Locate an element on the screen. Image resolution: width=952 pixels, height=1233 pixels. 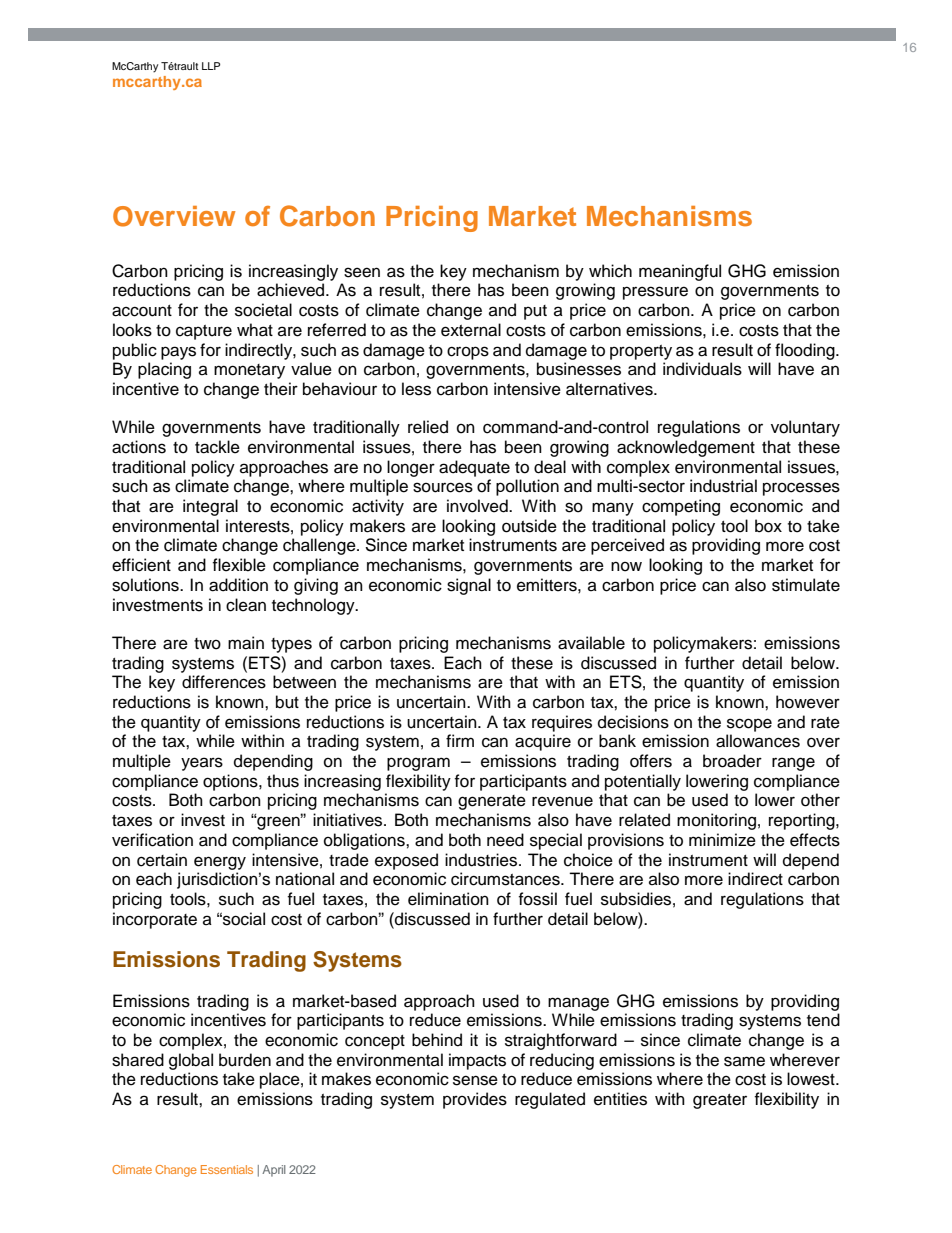
stimulate is located at coordinates (806, 585).
